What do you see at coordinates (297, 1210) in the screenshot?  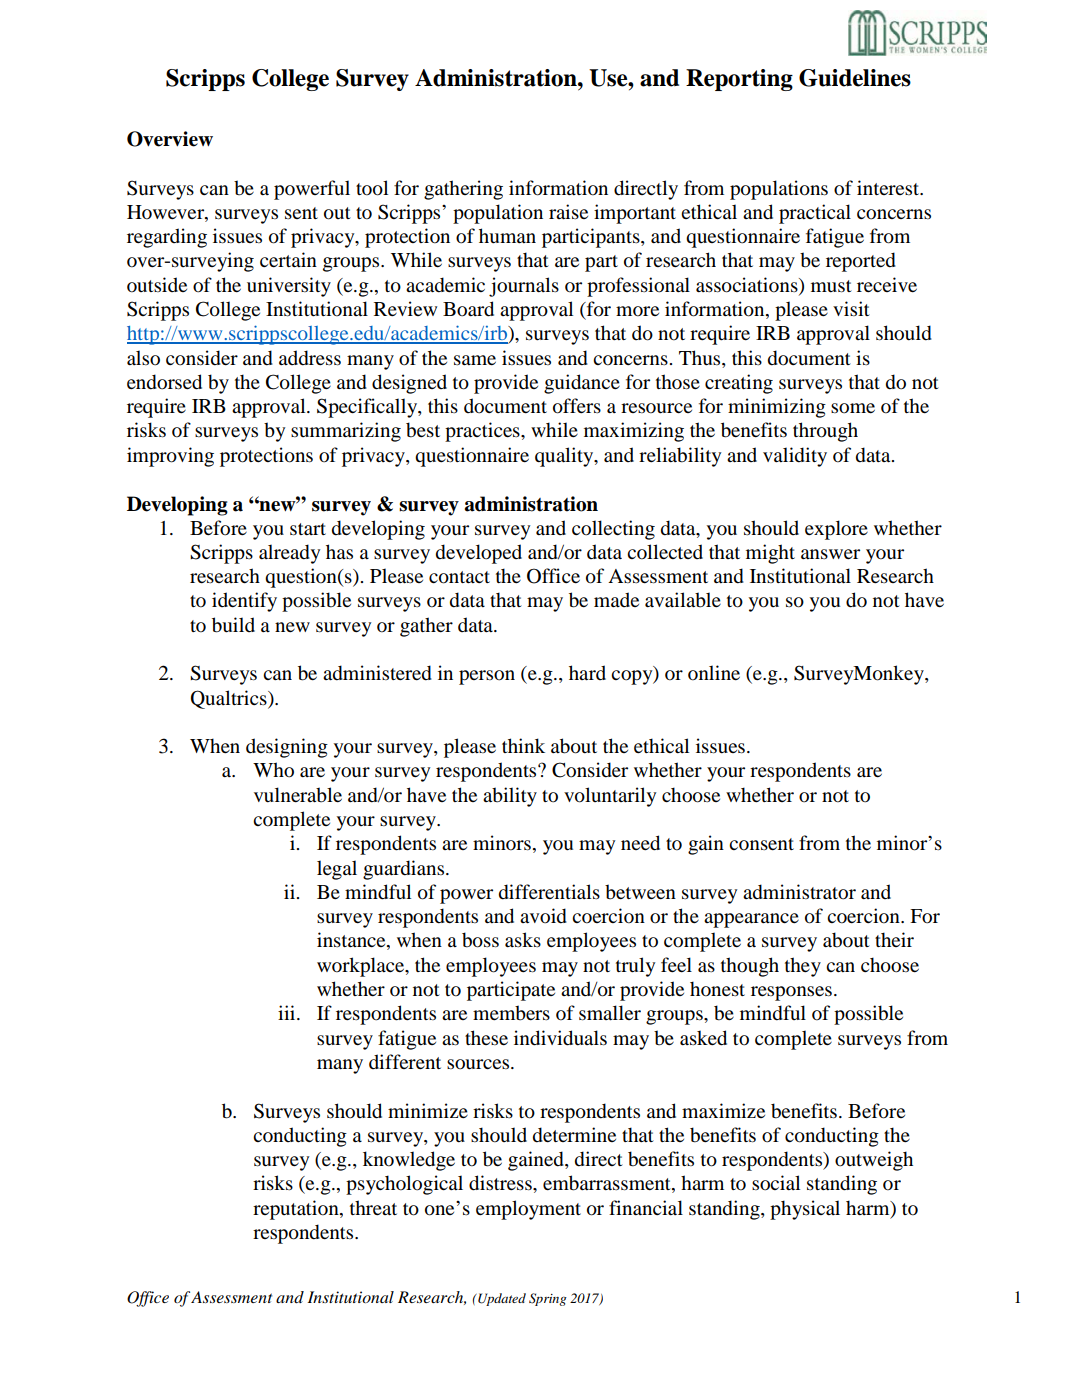 I see `reputation` at bounding box center [297, 1210].
